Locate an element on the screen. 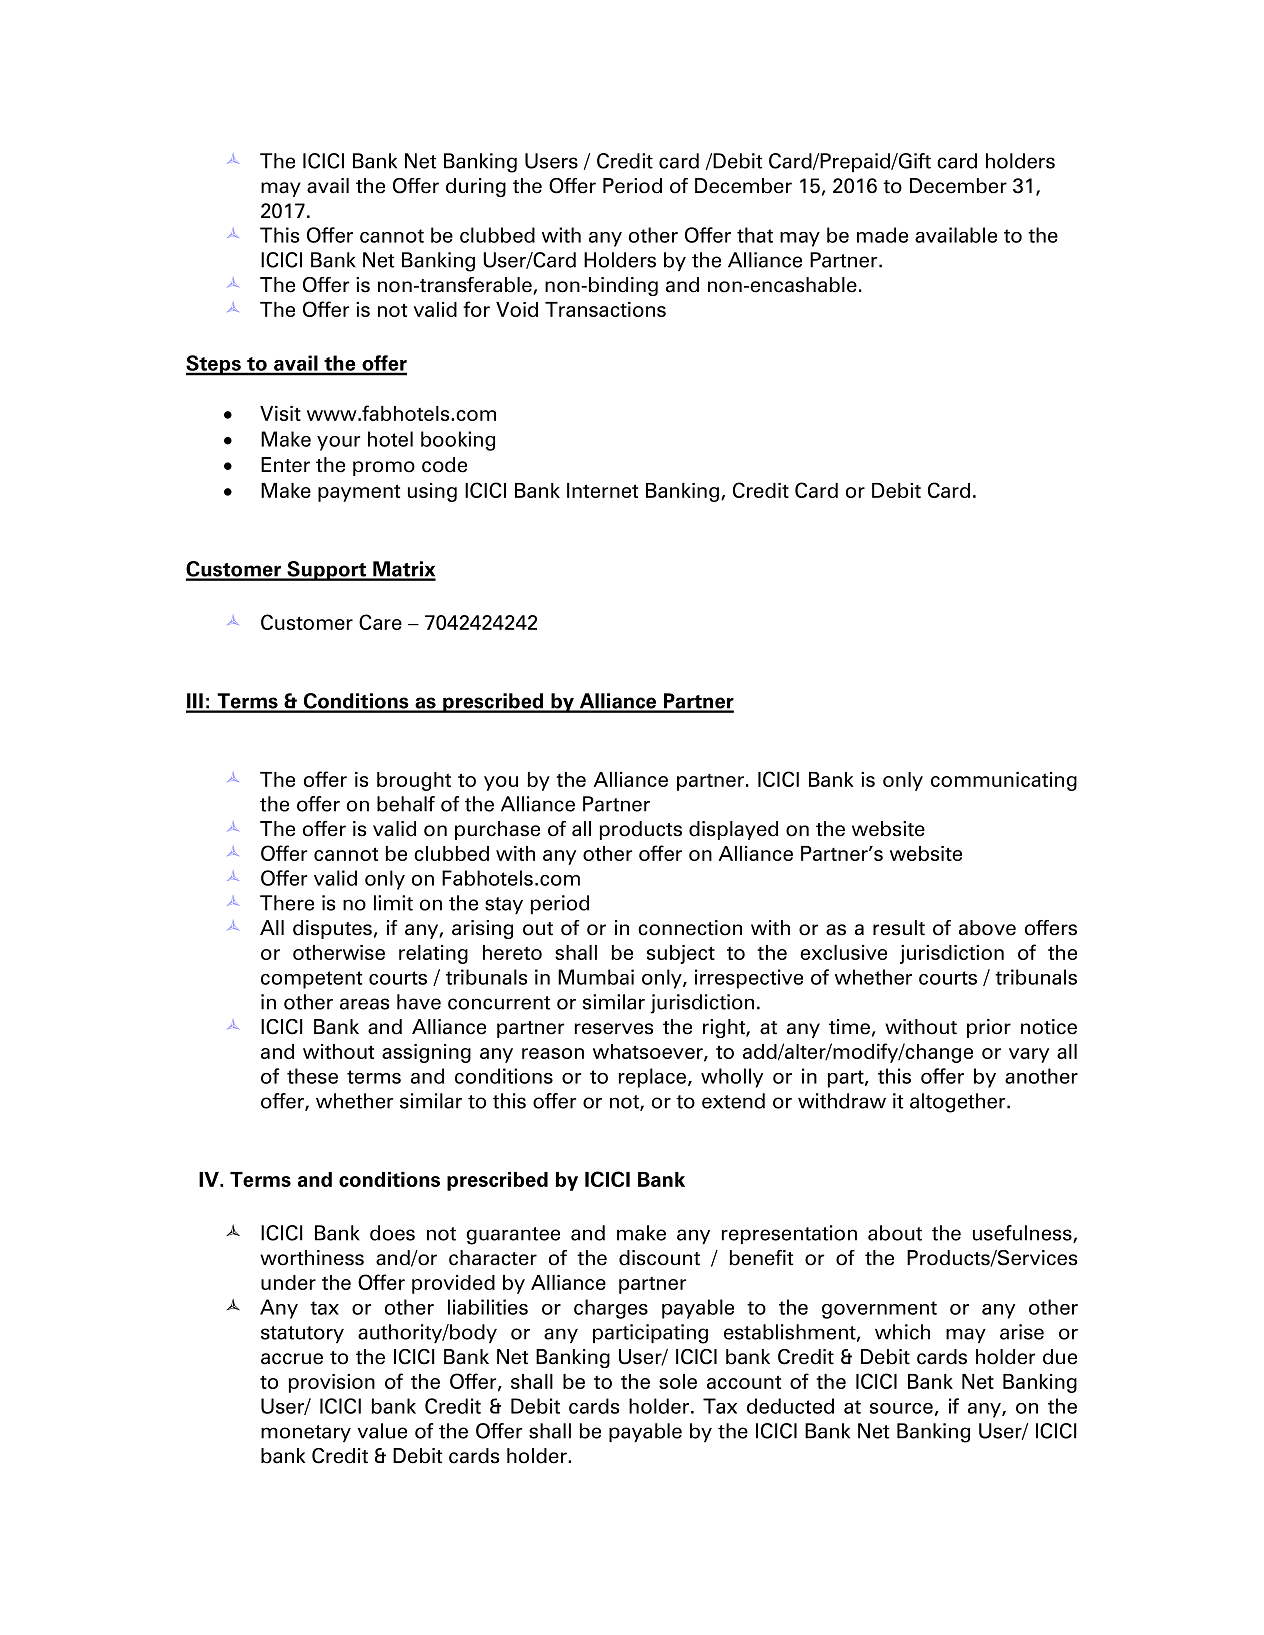 The width and height of the screenshot is (1264, 1635). communicating is located at coordinates (1004, 781).
